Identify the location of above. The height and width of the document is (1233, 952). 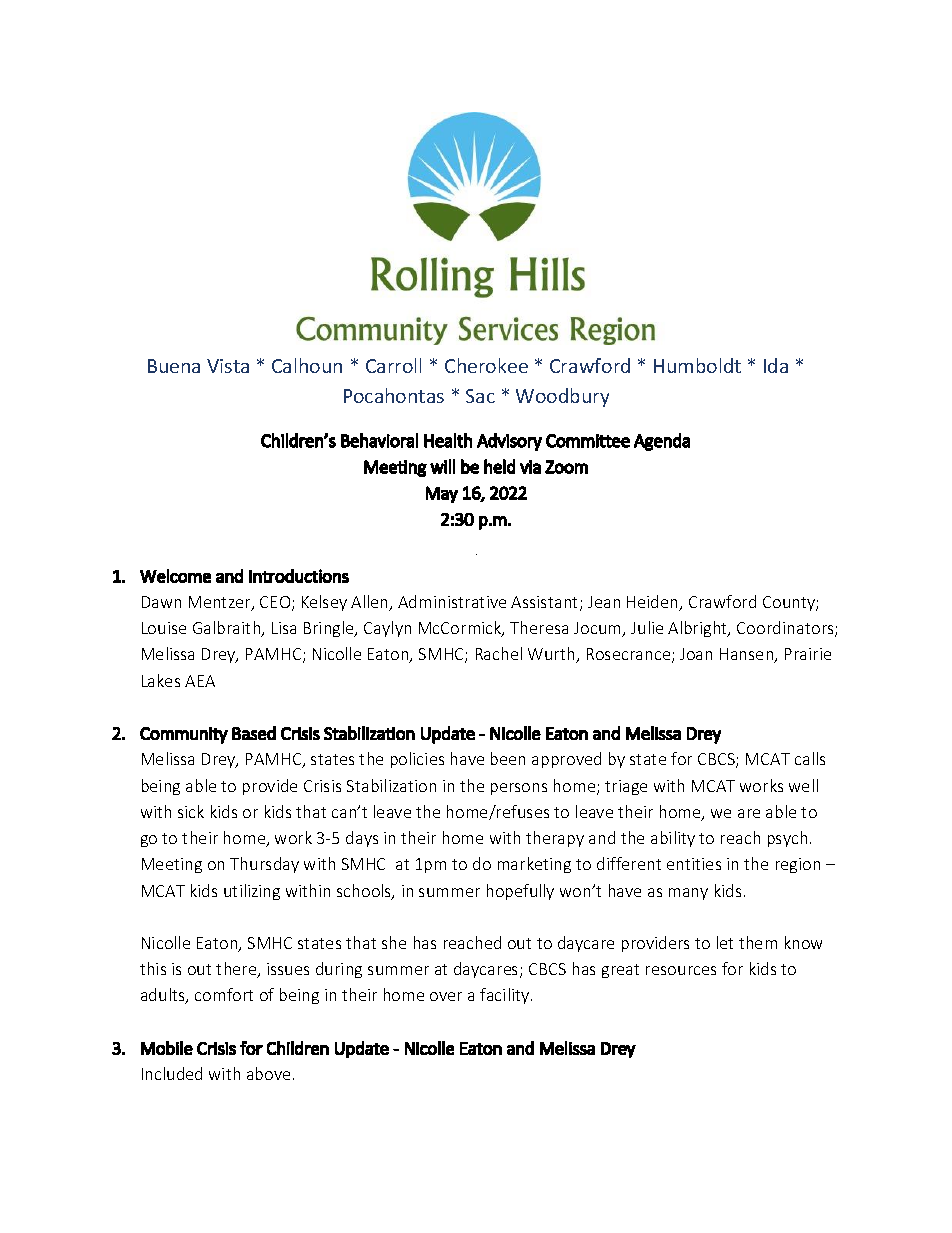
(268, 1073).
